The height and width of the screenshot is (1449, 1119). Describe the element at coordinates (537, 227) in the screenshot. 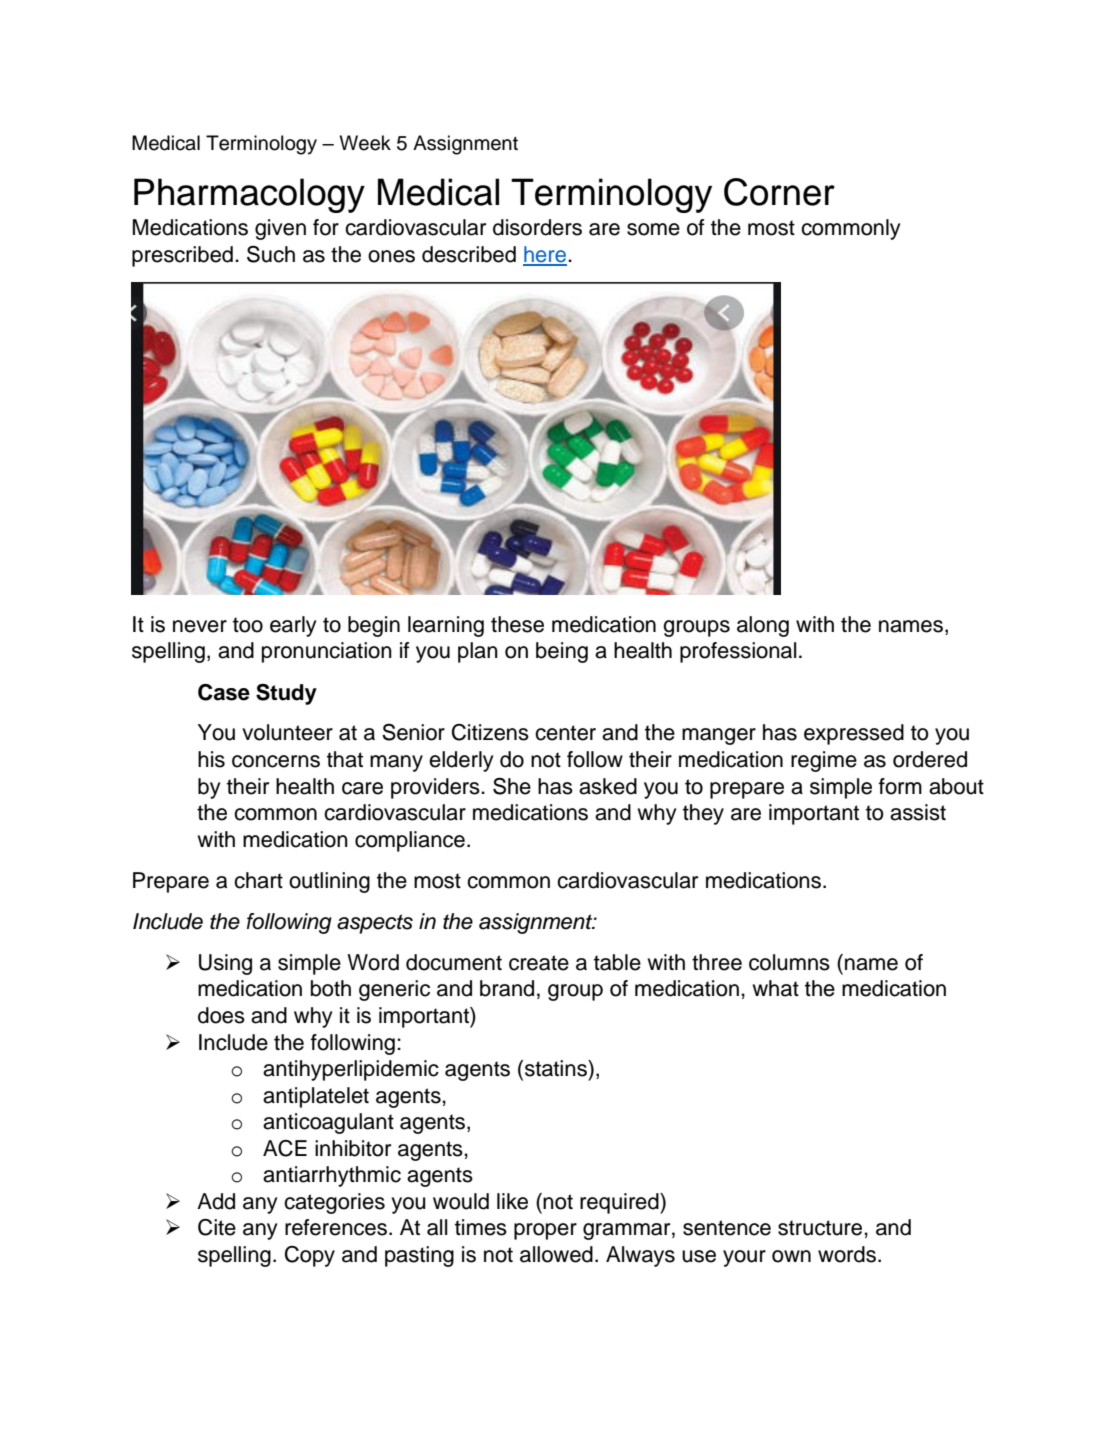

I see `disorders` at that location.
